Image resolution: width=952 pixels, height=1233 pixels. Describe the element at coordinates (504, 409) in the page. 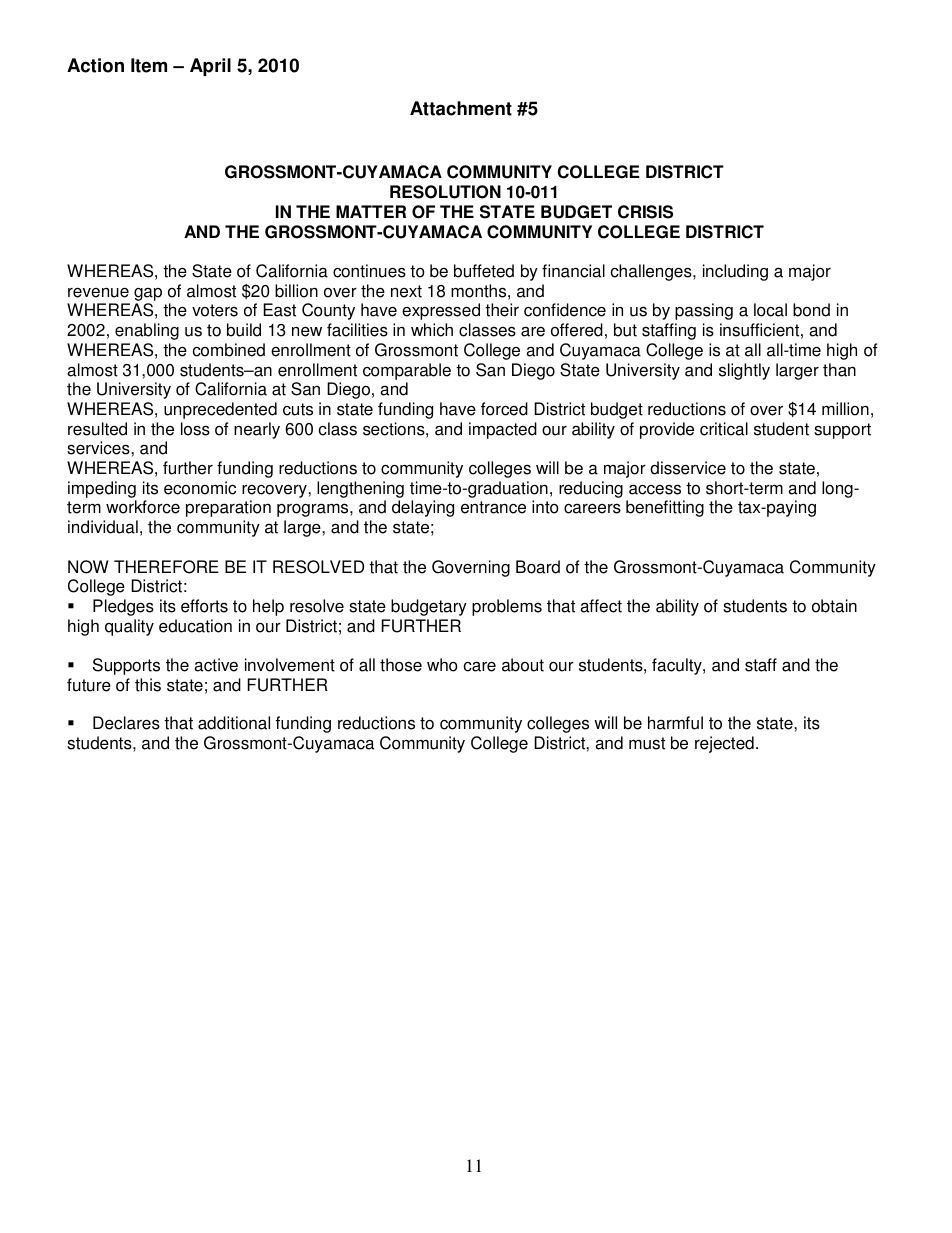

I see `forced` at that location.
